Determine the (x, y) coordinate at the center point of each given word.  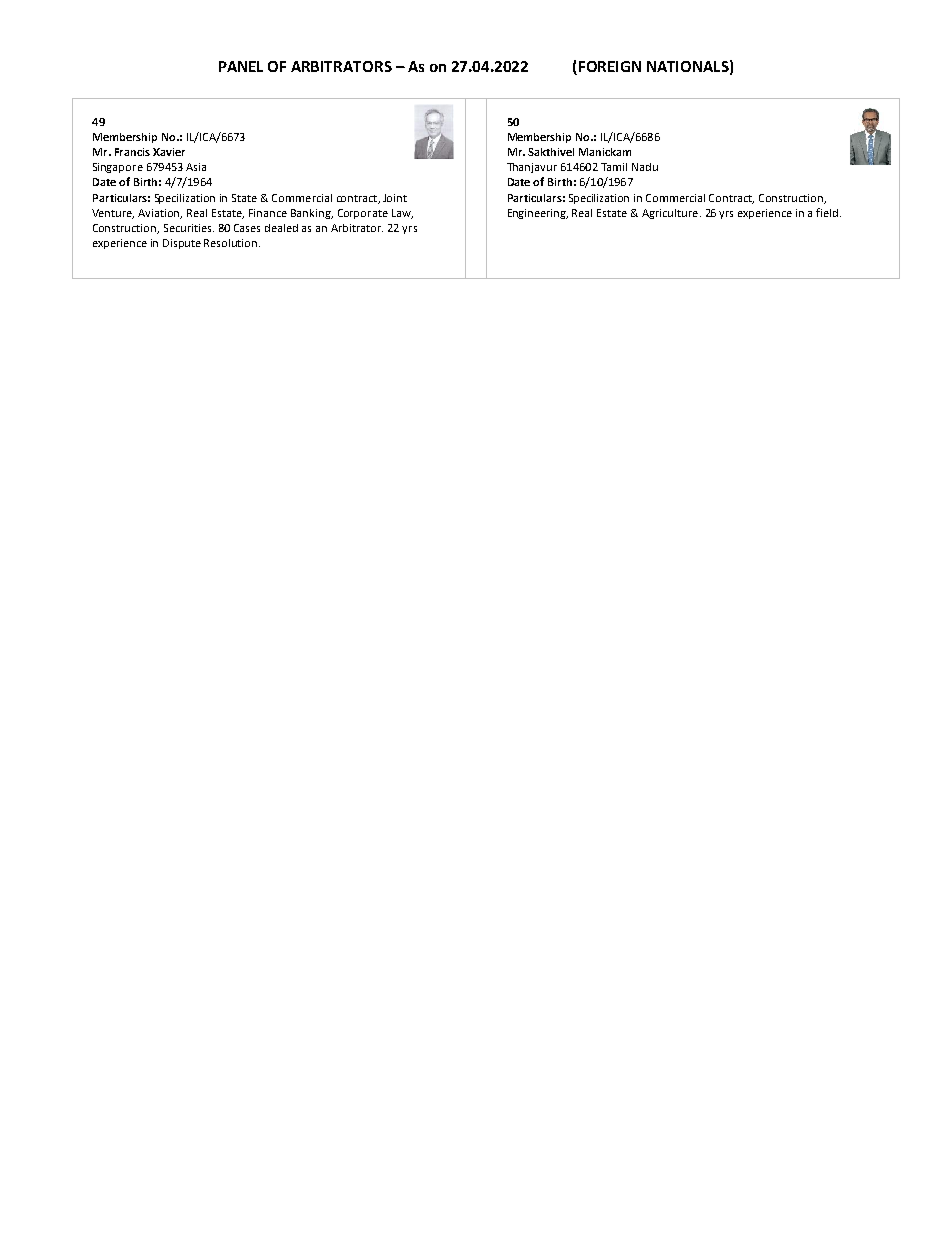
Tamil (614, 167)
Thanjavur (532, 168)
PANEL (241, 66)
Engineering (538, 214)
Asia (196, 167)
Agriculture (670, 214)
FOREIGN (608, 68)
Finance (268, 213)
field (828, 212)
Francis (132, 152)
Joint (395, 198)
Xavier (169, 152)
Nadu (645, 167)
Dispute (182, 244)
